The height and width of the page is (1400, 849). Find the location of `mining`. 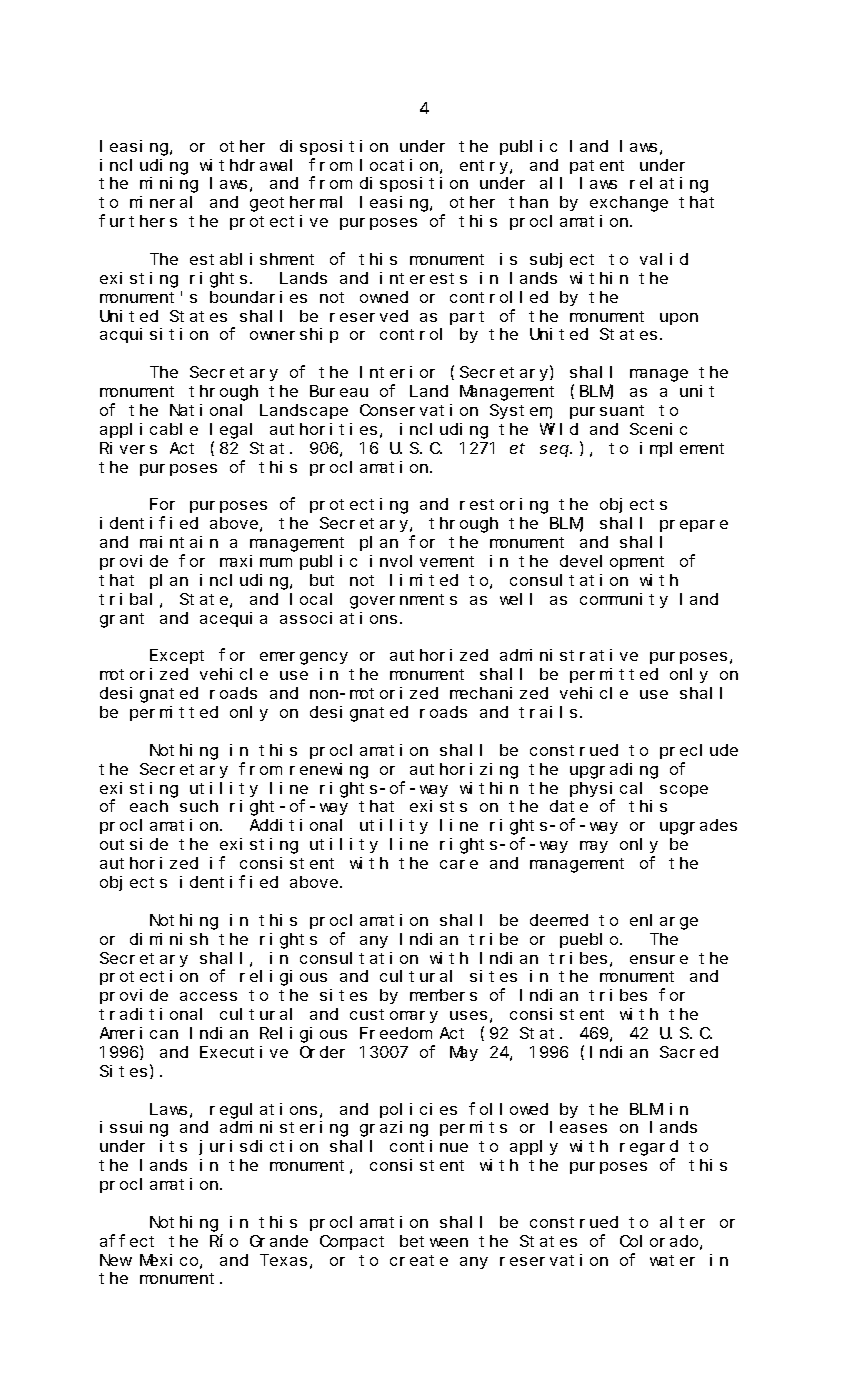

mining is located at coordinates (169, 185).
